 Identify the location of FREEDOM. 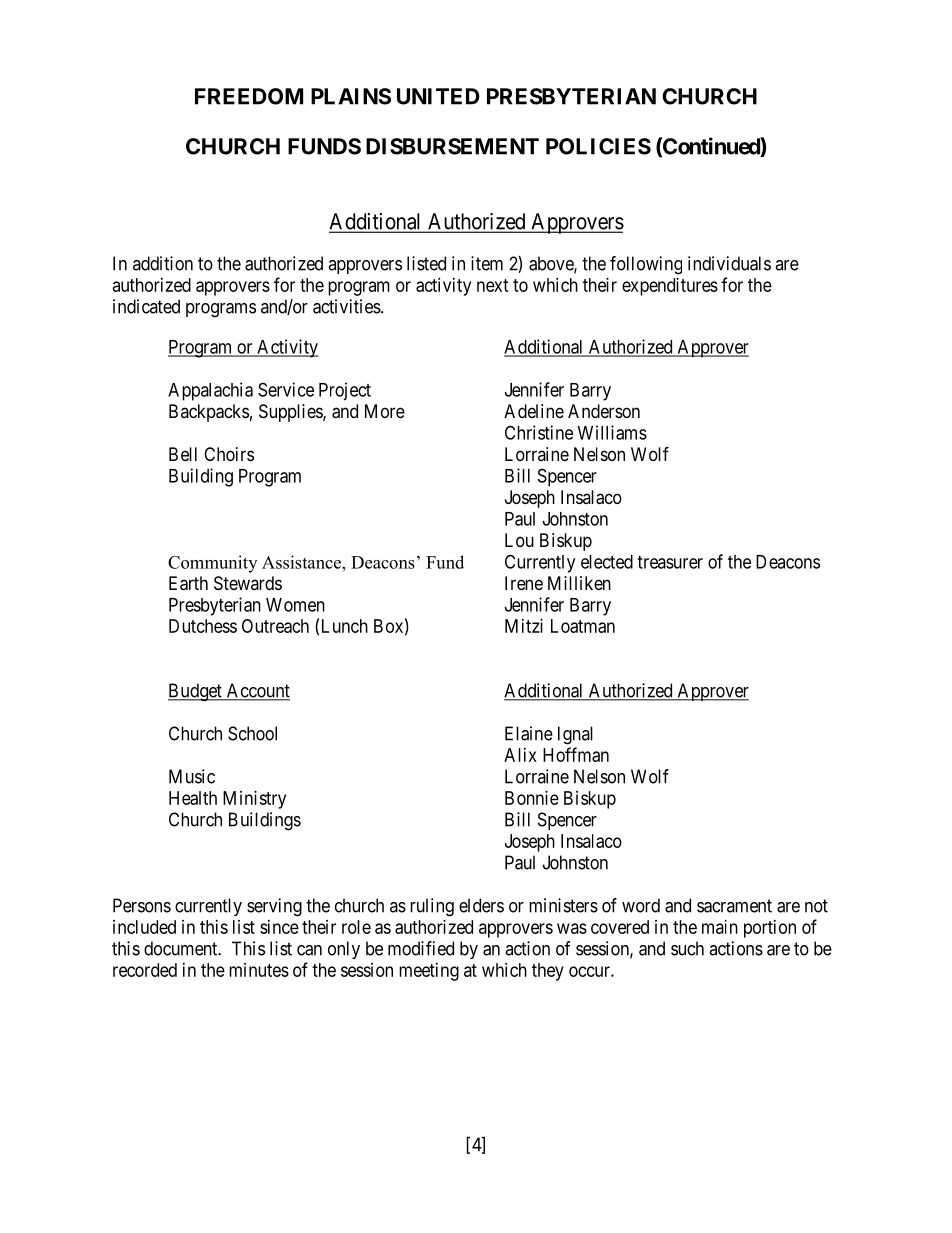
(249, 96).
